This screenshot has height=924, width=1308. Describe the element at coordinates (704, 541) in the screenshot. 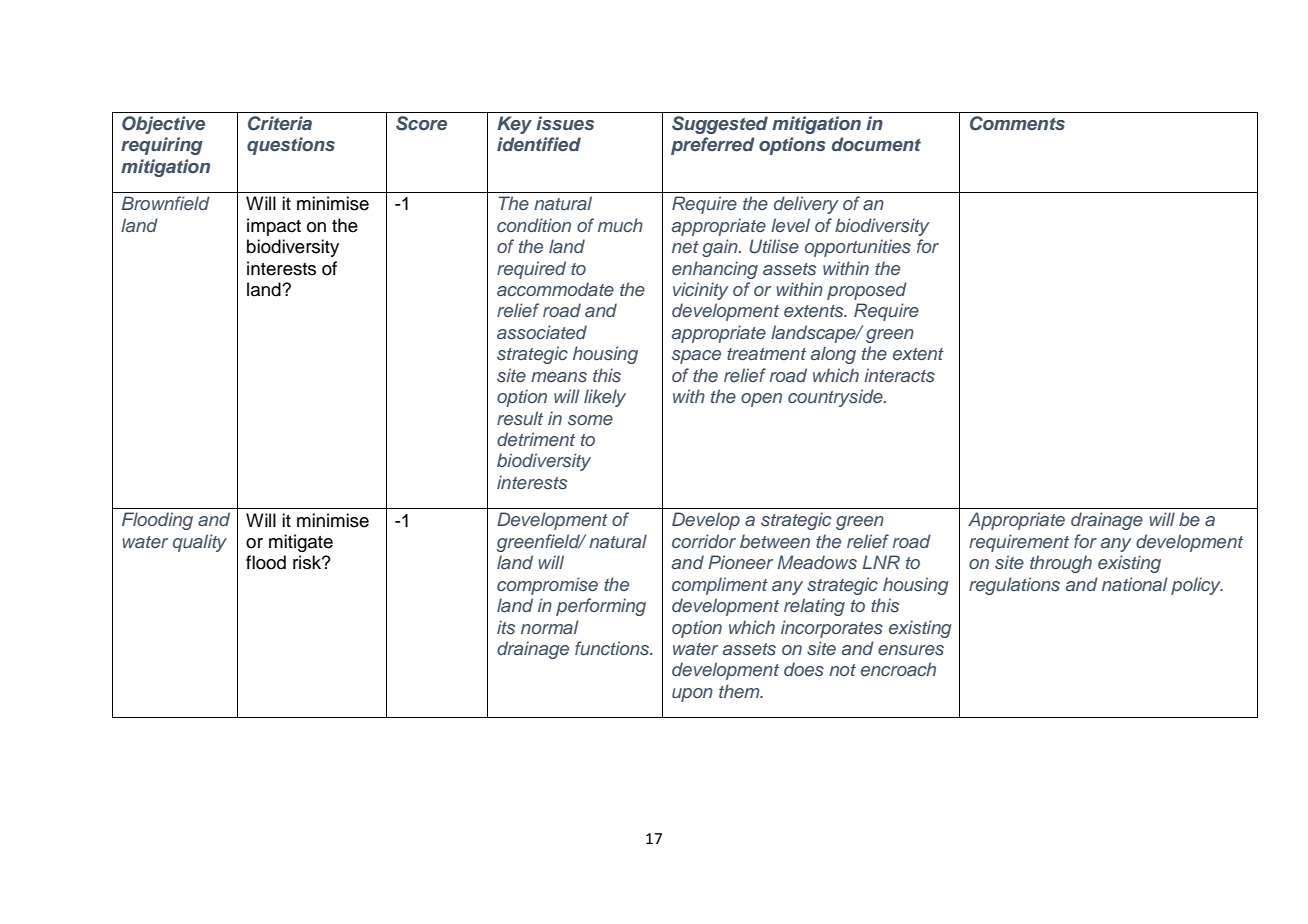

I see `corridor` at that location.
